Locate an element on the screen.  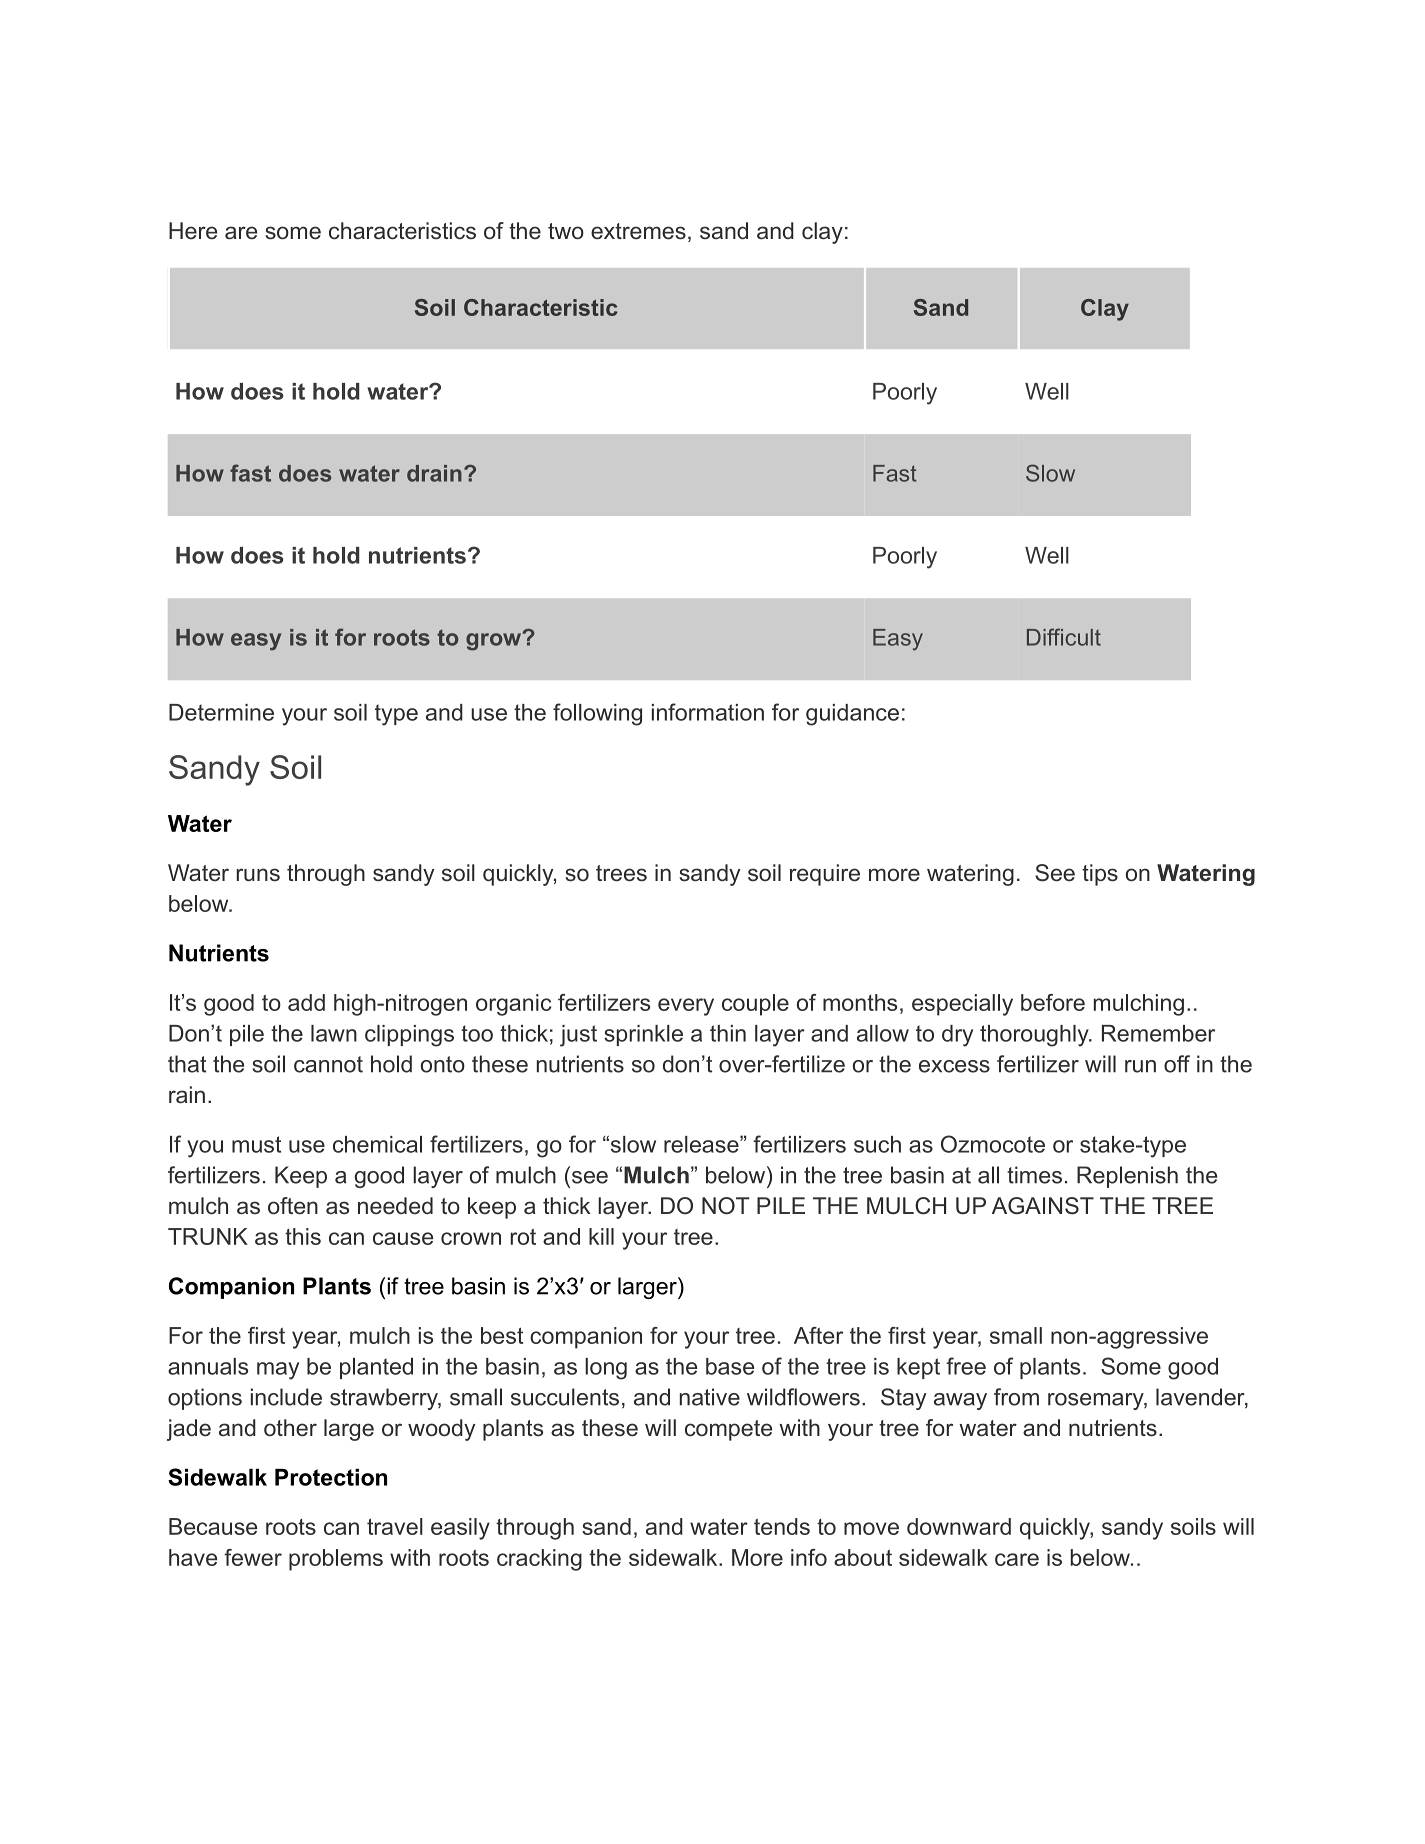
every is located at coordinates (686, 1007).
